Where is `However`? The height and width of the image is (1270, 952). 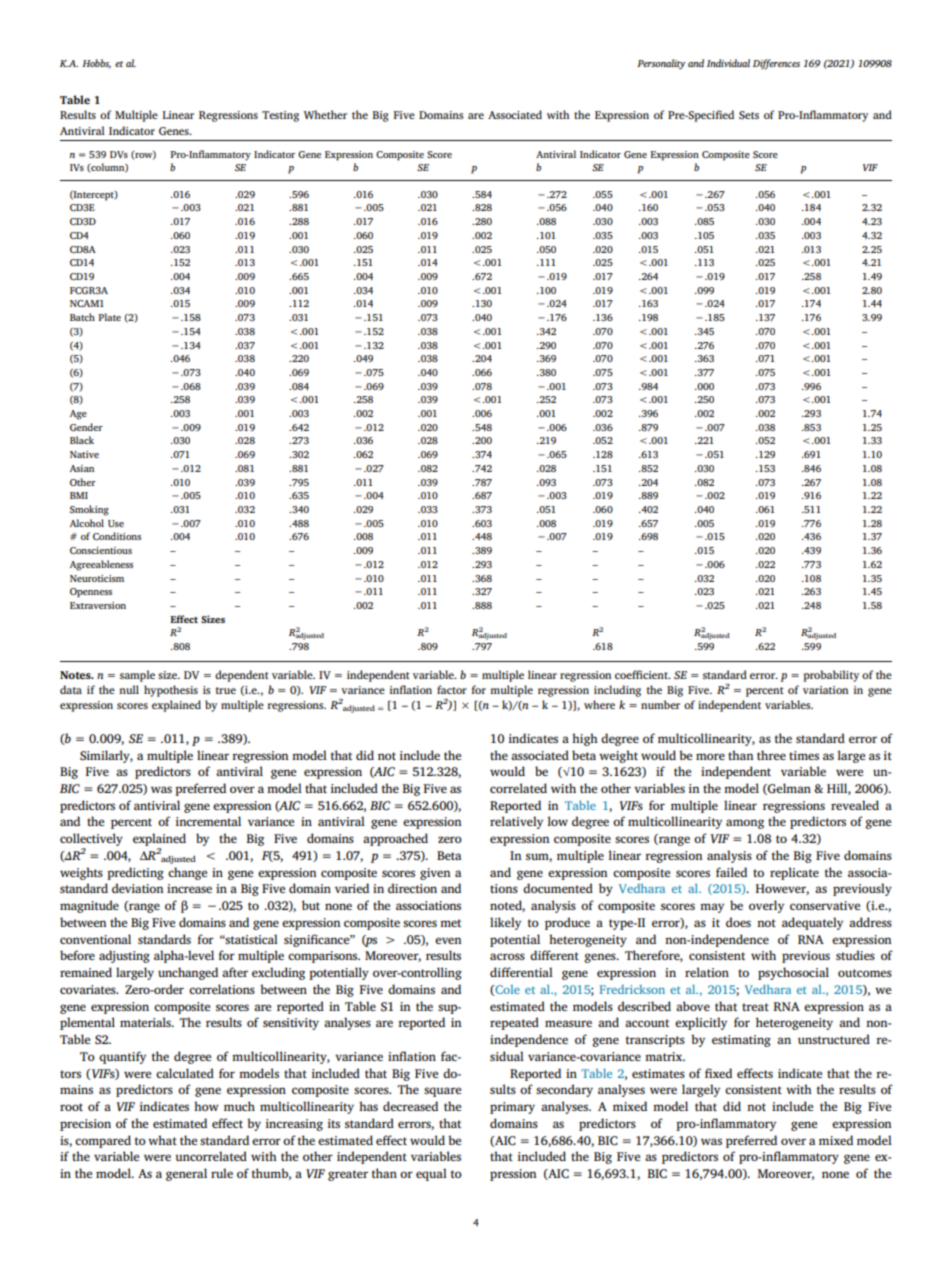
However is located at coordinates (782, 889).
